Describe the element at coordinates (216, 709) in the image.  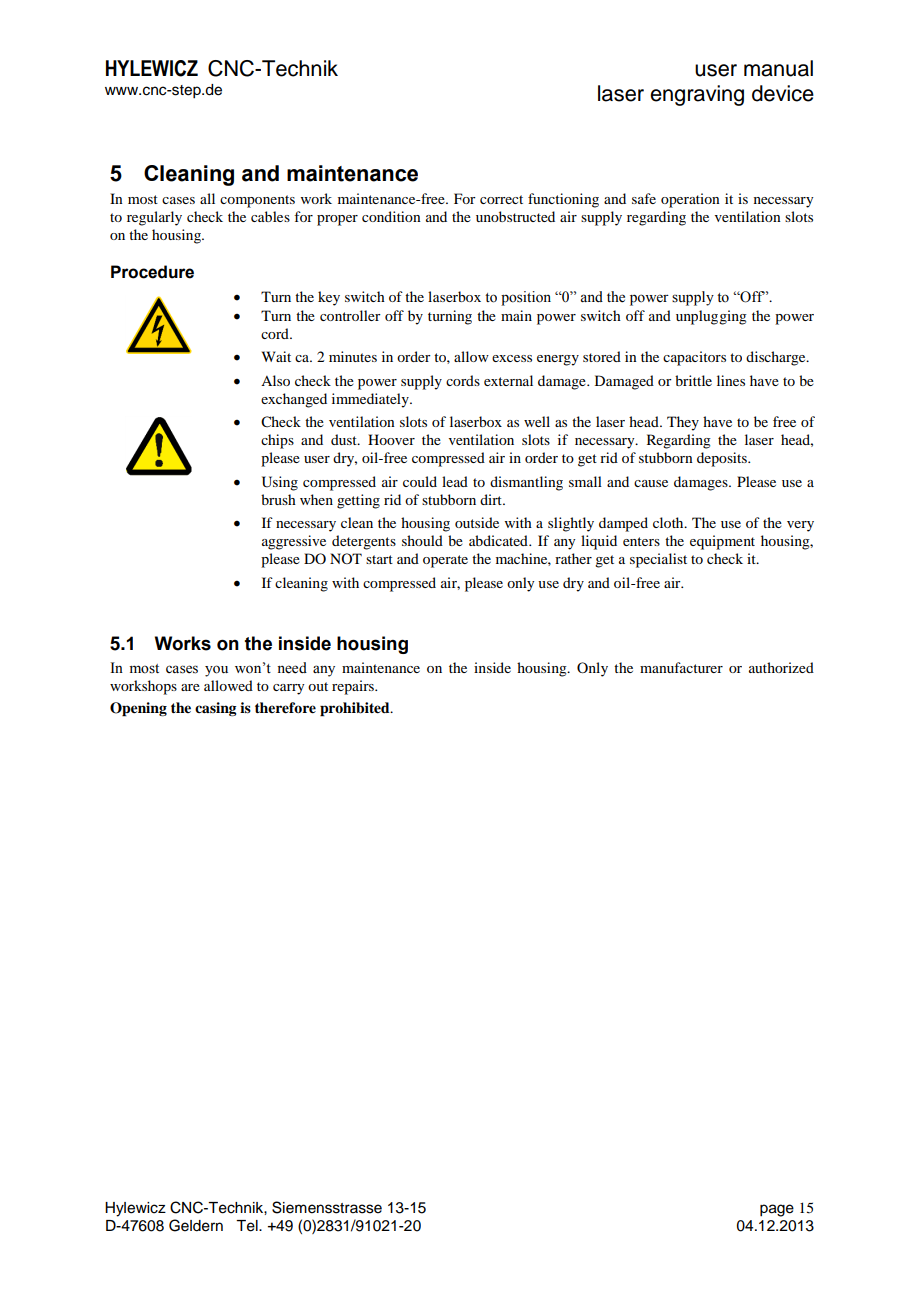
I see `casing` at that location.
